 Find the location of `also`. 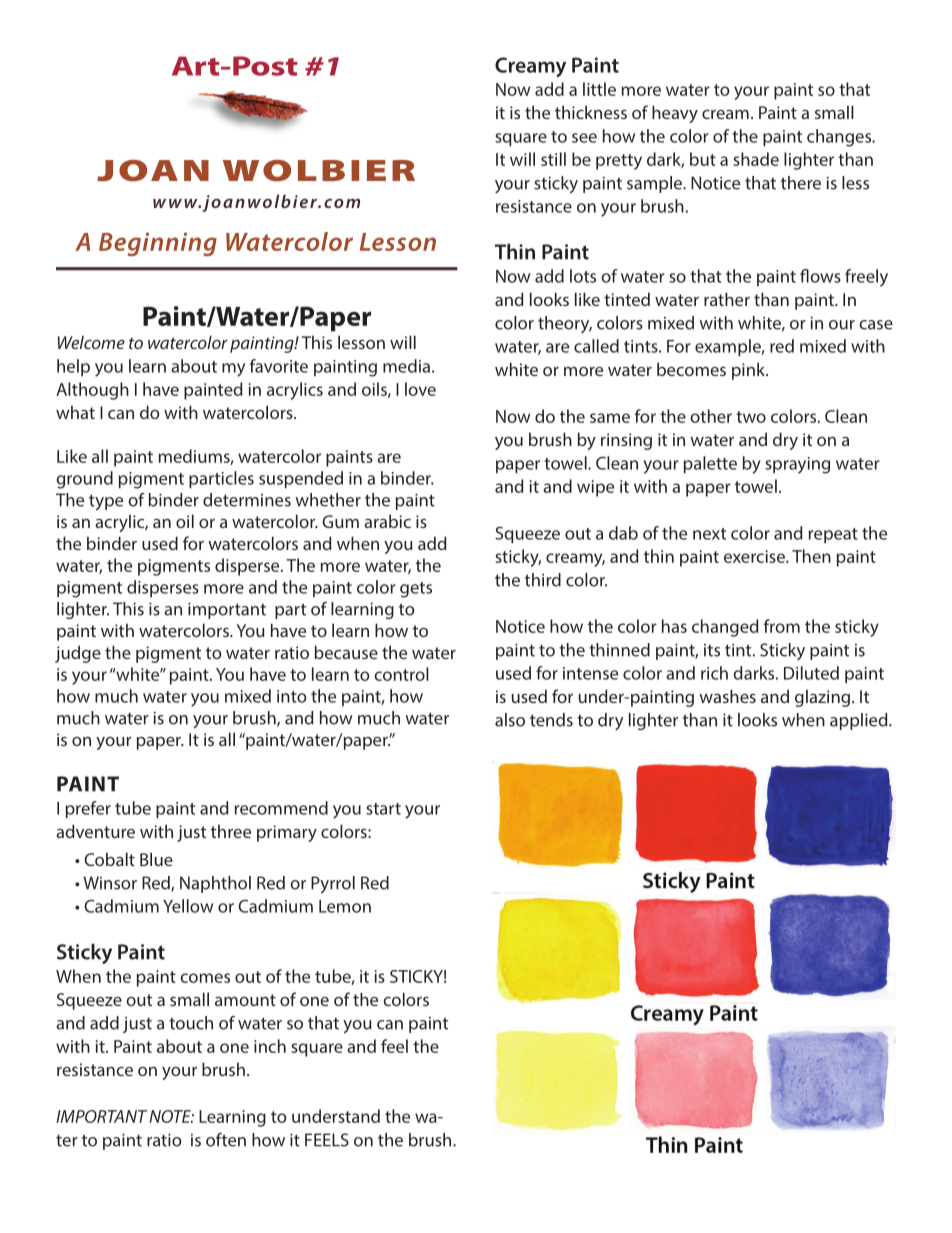

also is located at coordinates (510, 720).
